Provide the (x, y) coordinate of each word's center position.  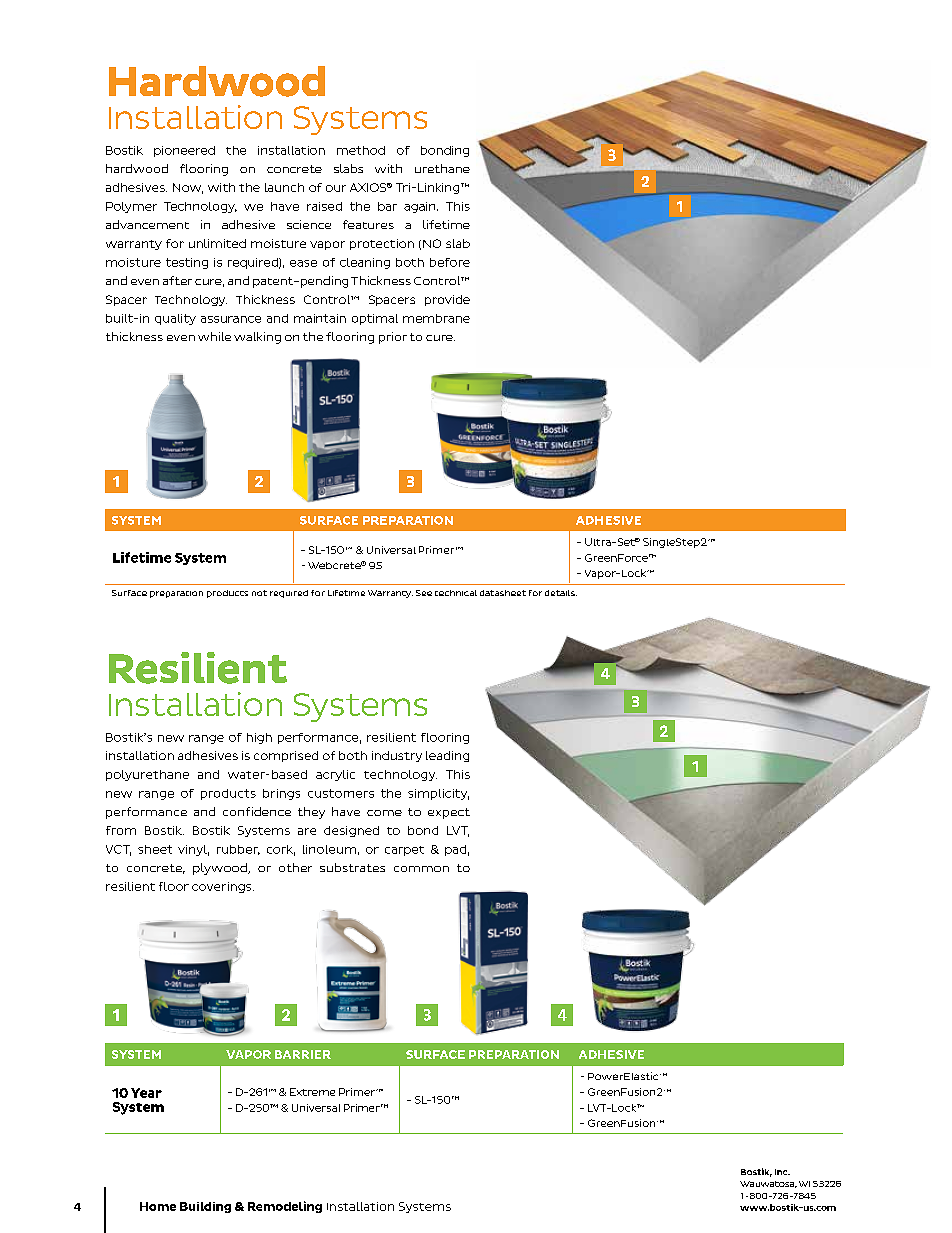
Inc (782, 1172)
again (421, 207)
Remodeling (285, 1207)
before (450, 262)
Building (205, 1207)
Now (188, 188)
